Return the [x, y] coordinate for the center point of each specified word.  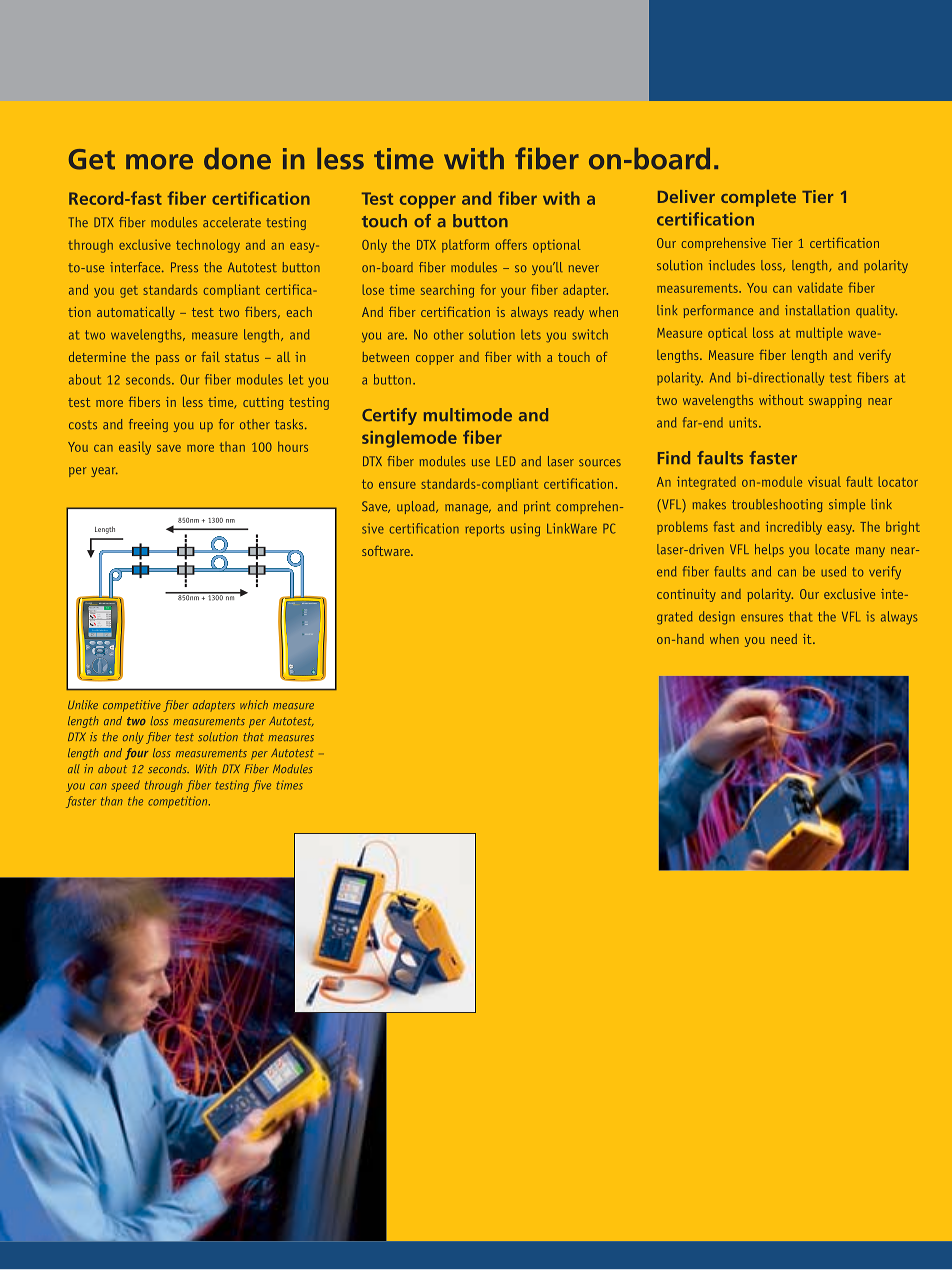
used [833, 571]
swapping [835, 401]
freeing [148, 425]
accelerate [232, 222]
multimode [468, 415]
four [136, 754]
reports [485, 530]
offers [511, 244]
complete [758, 198]
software [387, 550]
